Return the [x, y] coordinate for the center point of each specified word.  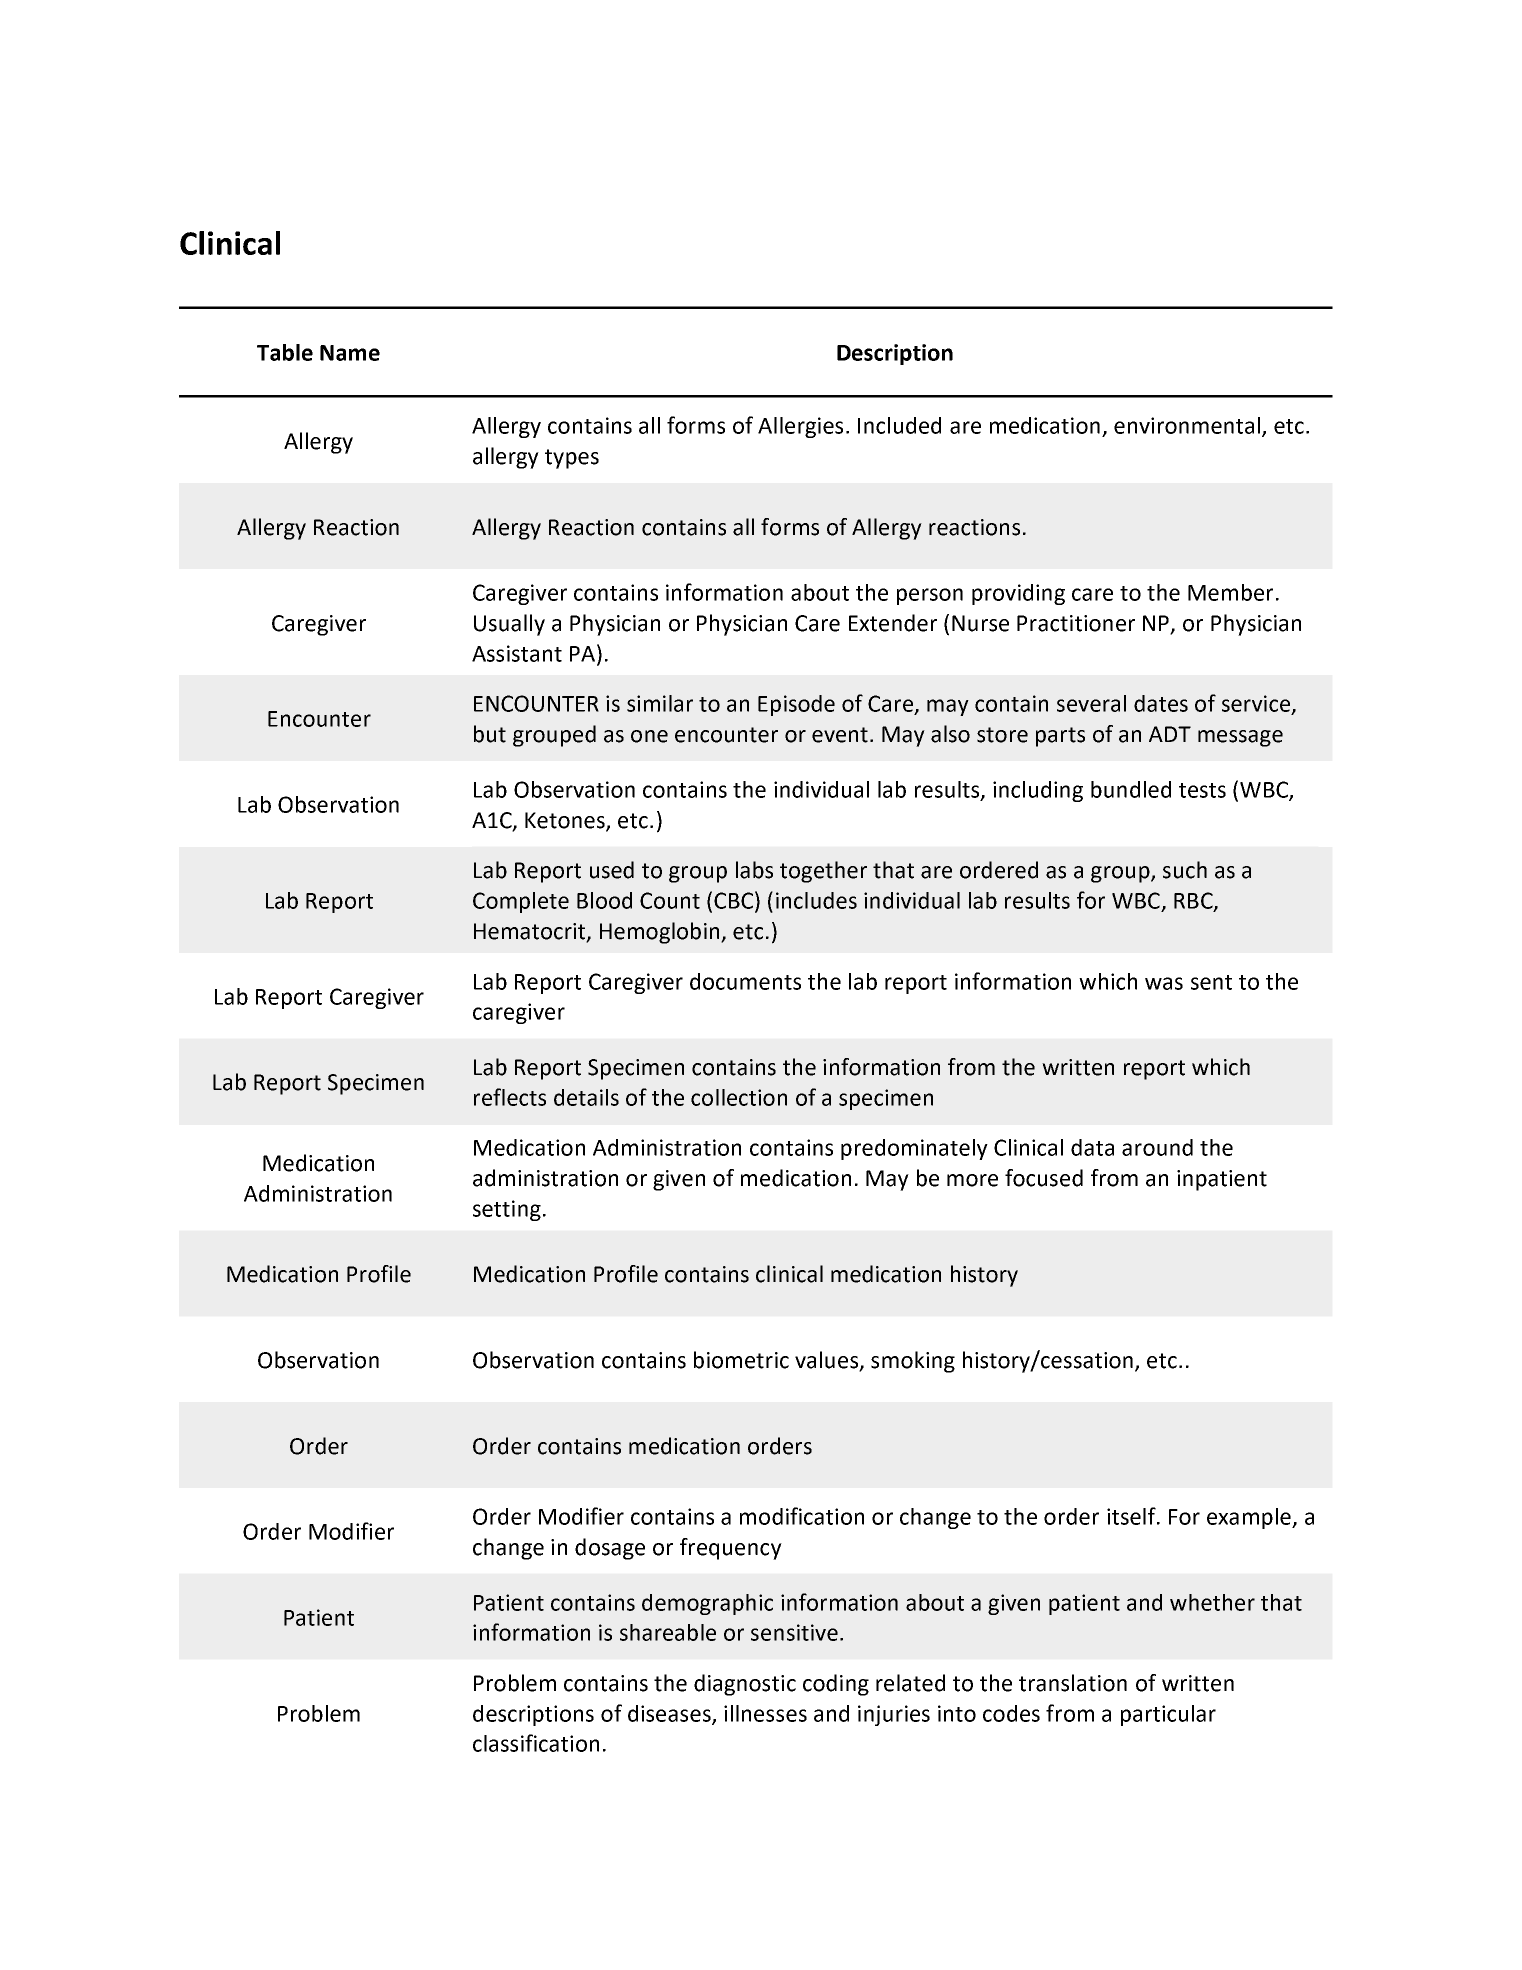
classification [536, 1743]
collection [739, 1097]
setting [507, 1210]
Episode [796, 705]
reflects [510, 1097]
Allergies [800, 427]
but [490, 734]
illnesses [765, 1713]
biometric [741, 1360]
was [1164, 983]
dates [1161, 703]
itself [1132, 1516]
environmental [1187, 425]
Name [350, 353]
